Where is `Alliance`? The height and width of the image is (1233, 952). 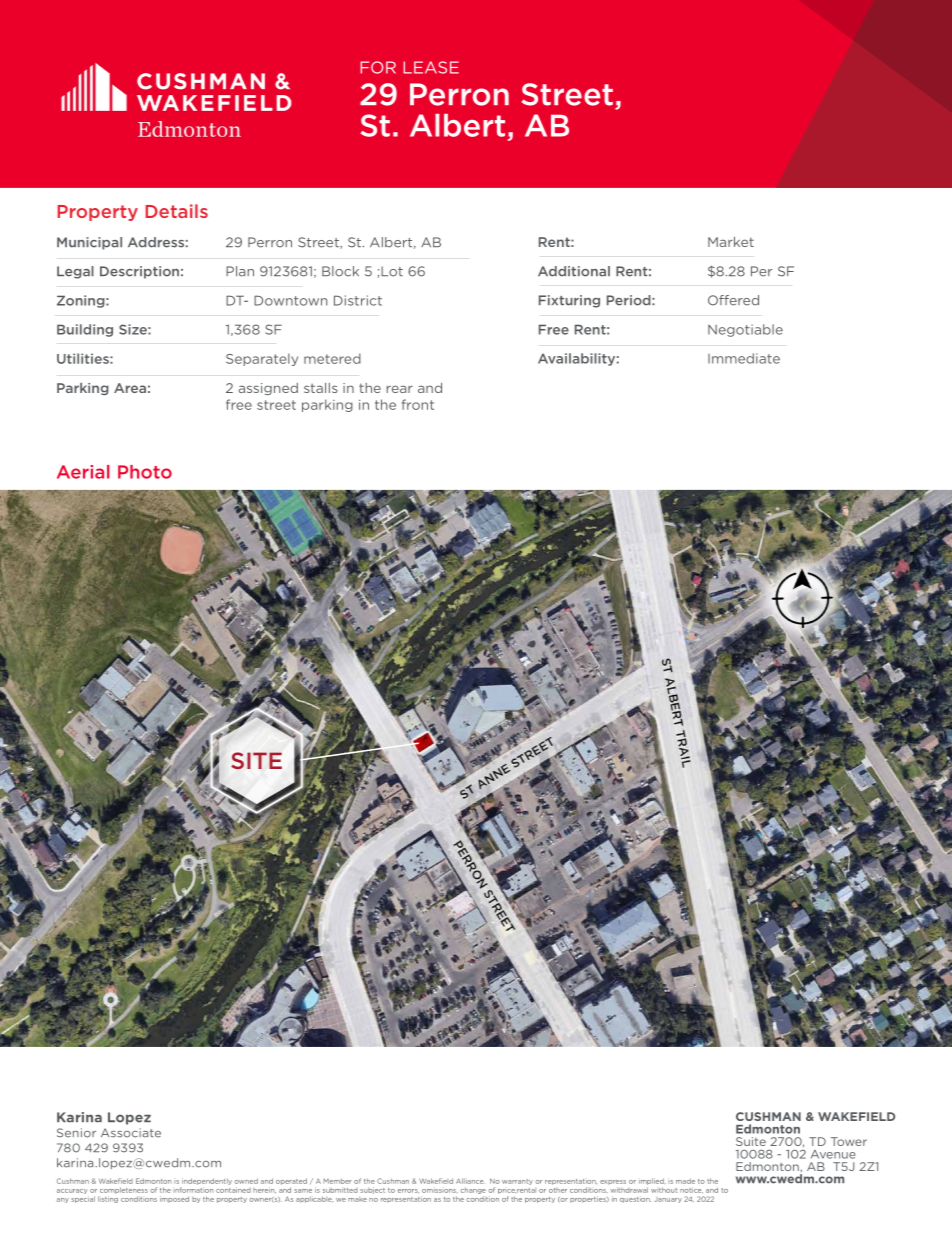
Alliance is located at coordinates (470, 1181).
